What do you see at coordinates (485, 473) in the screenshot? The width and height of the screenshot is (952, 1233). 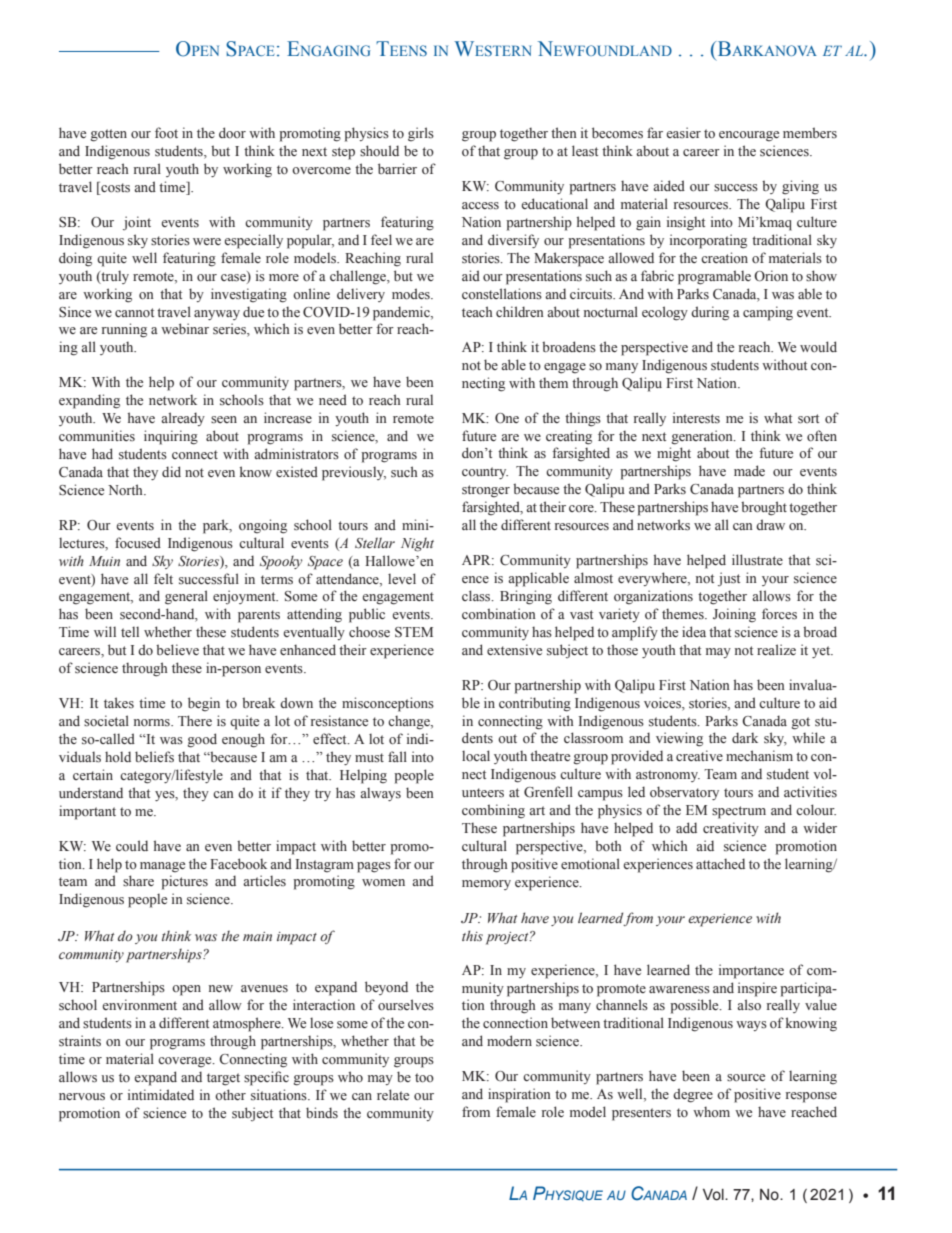 I see `country` at bounding box center [485, 473].
